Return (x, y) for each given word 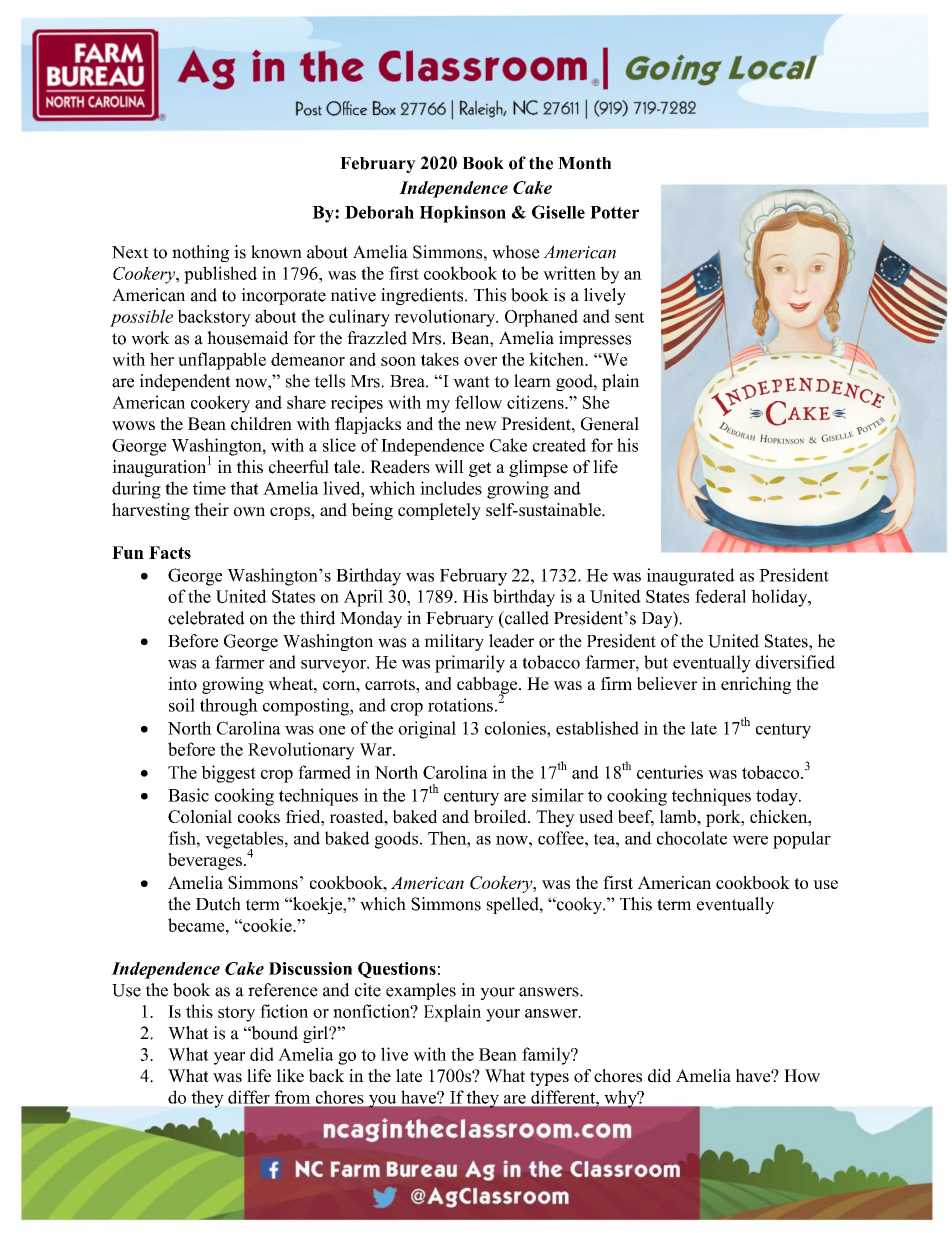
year (229, 1058)
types (549, 1078)
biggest (228, 774)
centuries (670, 772)
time (209, 488)
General (610, 424)
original (427, 730)
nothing (200, 253)
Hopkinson (462, 214)
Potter (614, 212)
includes (451, 488)
